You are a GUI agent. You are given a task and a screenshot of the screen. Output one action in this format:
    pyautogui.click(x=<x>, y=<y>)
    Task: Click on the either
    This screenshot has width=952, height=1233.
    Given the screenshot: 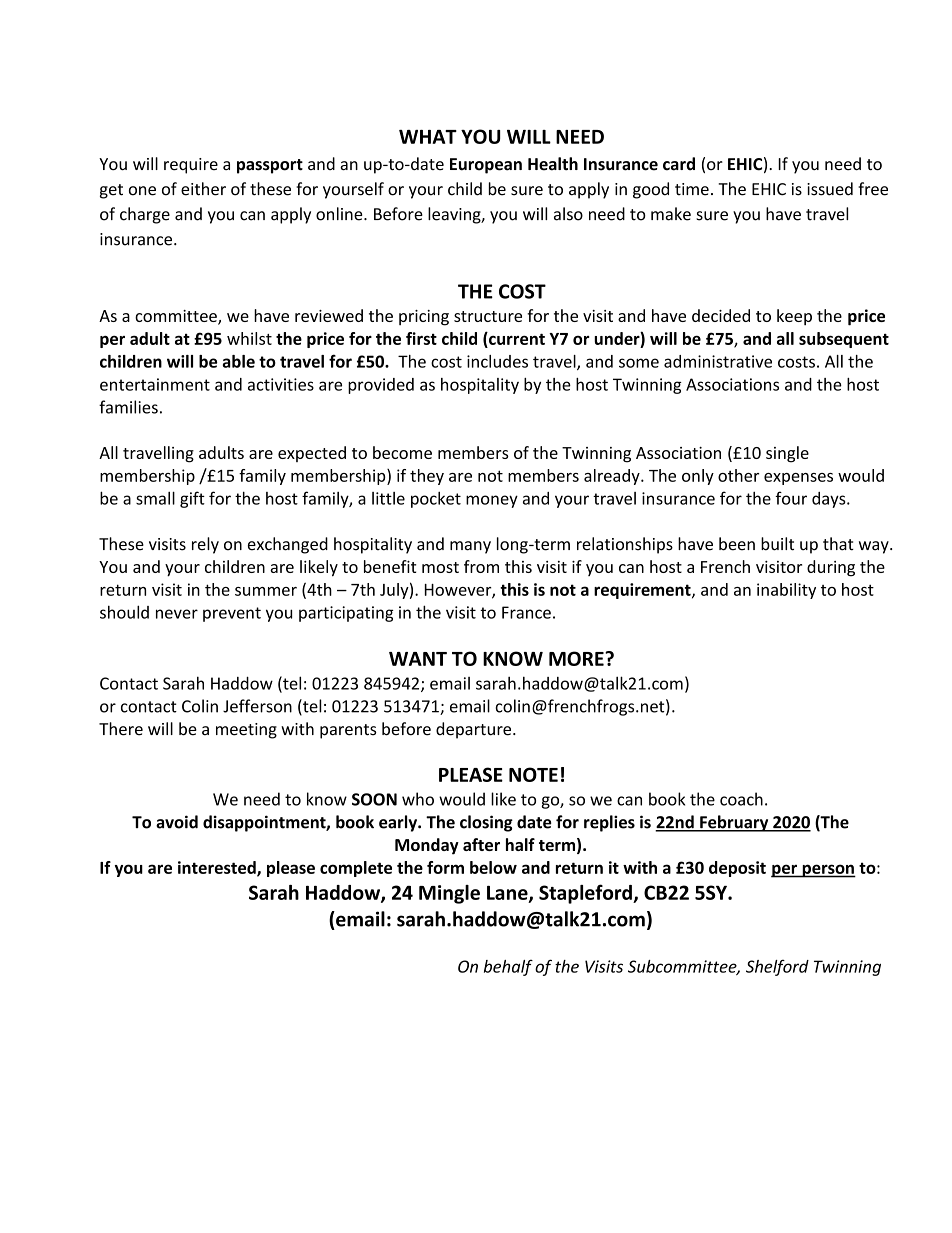 What is the action you would take?
    pyautogui.click(x=203, y=189)
